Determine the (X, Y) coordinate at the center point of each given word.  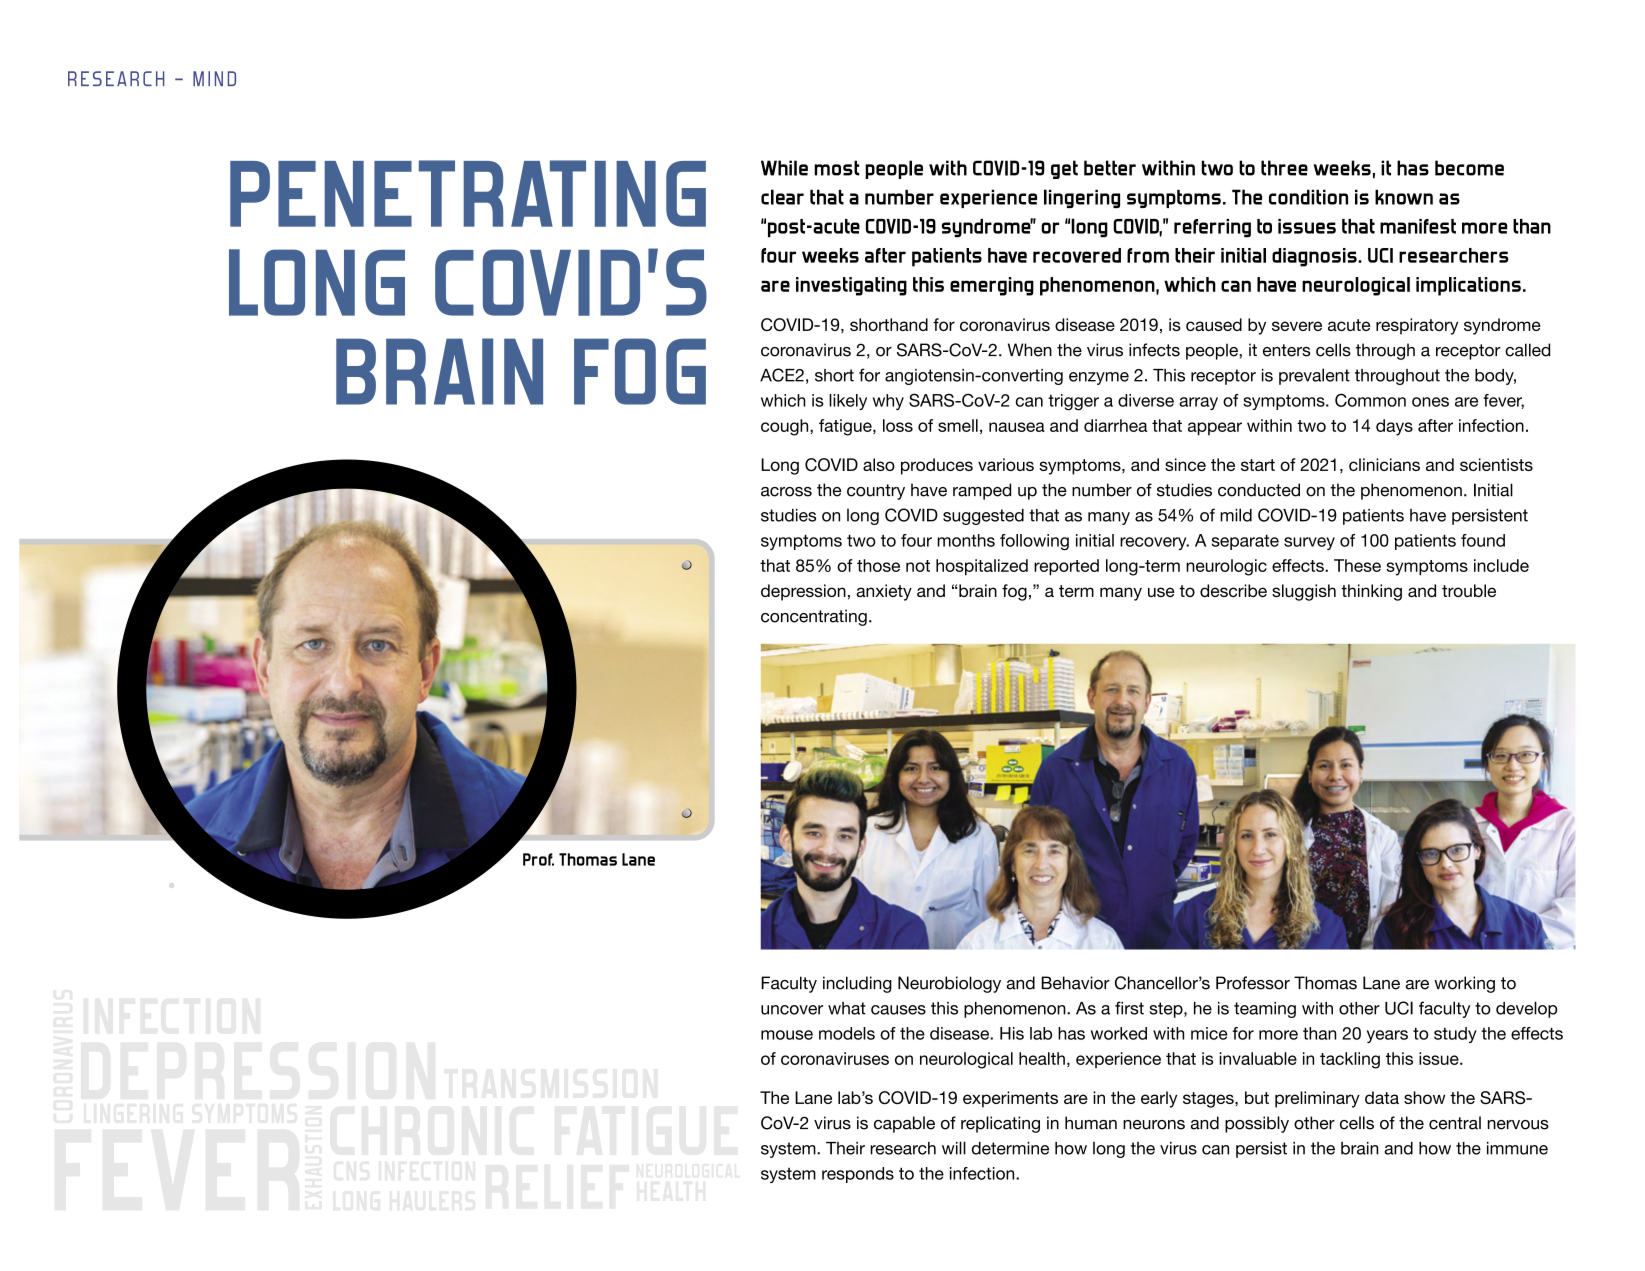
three (1284, 168)
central (1455, 1123)
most (837, 168)
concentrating (814, 617)
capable (904, 1124)
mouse (787, 1035)
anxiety (884, 592)
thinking (1371, 592)
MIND (214, 78)
